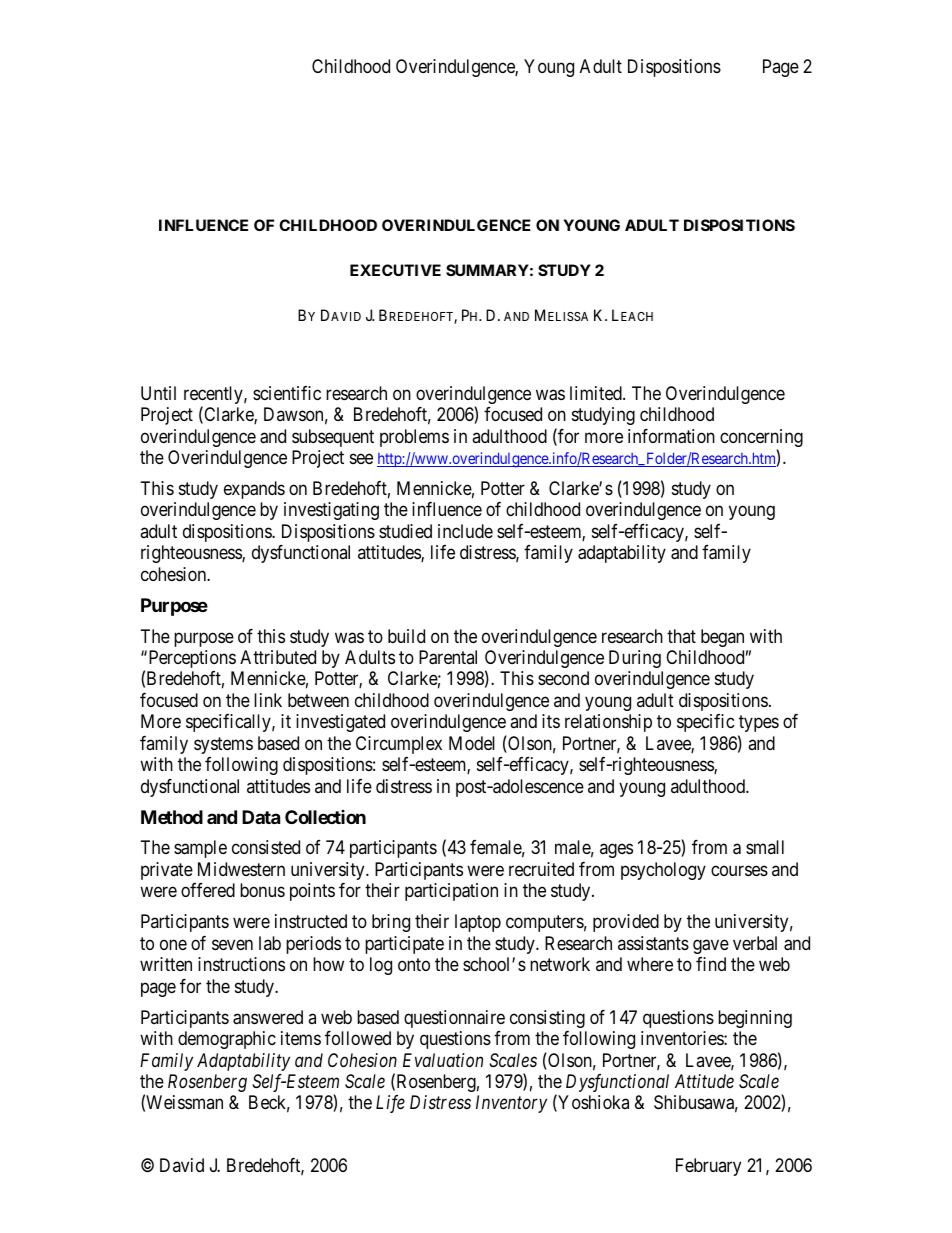 The height and width of the screenshot is (1233, 952). What do you see at coordinates (227, 1040) in the screenshot?
I see `demographic` at bounding box center [227, 1040].
